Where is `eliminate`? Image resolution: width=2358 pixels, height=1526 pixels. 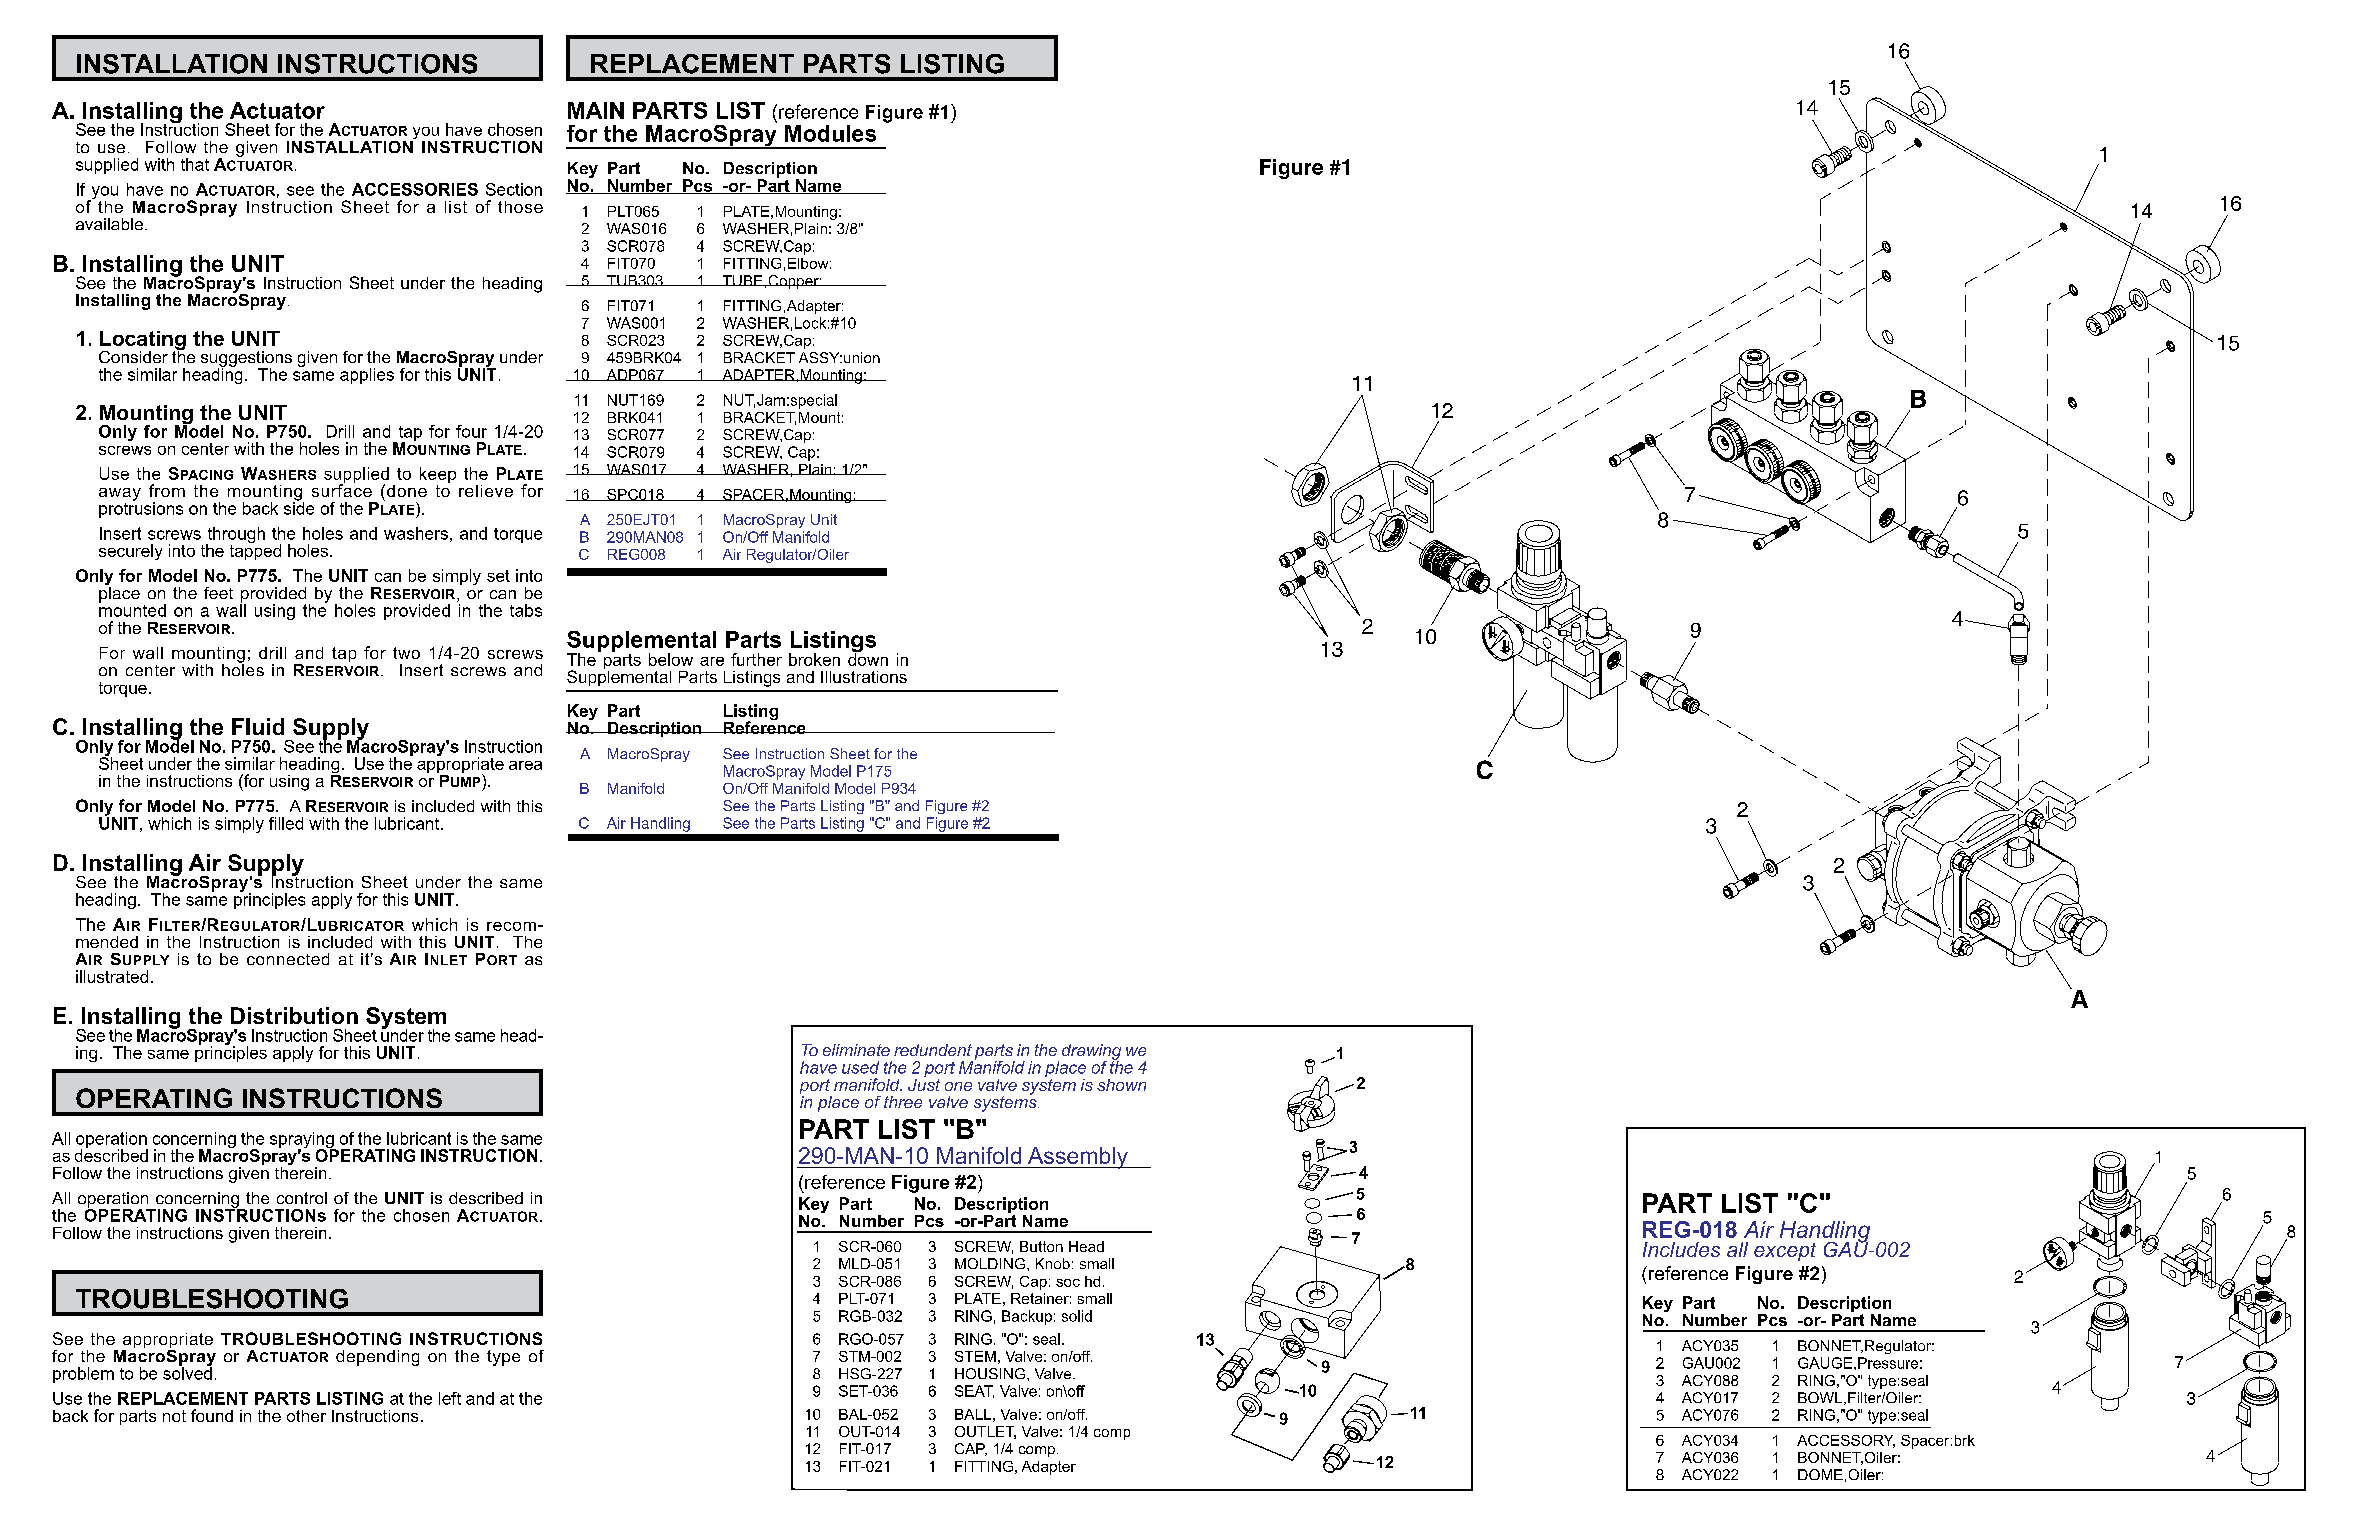
eliminate is located at coordinates (856, 1050).
